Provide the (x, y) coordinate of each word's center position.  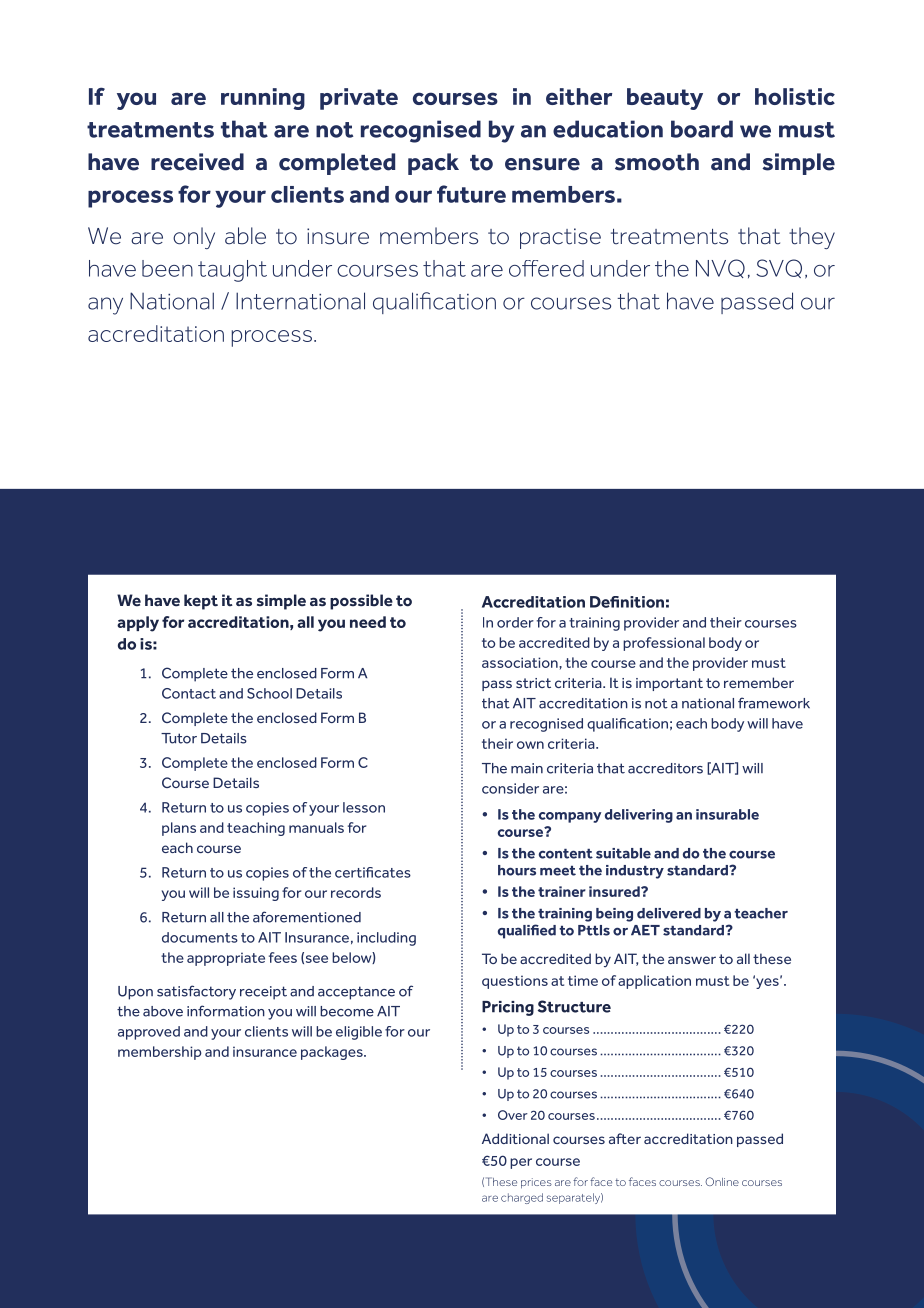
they (812, 238)
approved (149, 1033)
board (702, 129)
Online (722, 1181)
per (521, 1163)
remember (759, 682)
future (471, 194)
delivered (669, 913)
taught (232, 271)
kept (201, 602)
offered (546, 268)
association (521, 662)
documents (200, 937)
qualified (527, 931)
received (197, 162)
